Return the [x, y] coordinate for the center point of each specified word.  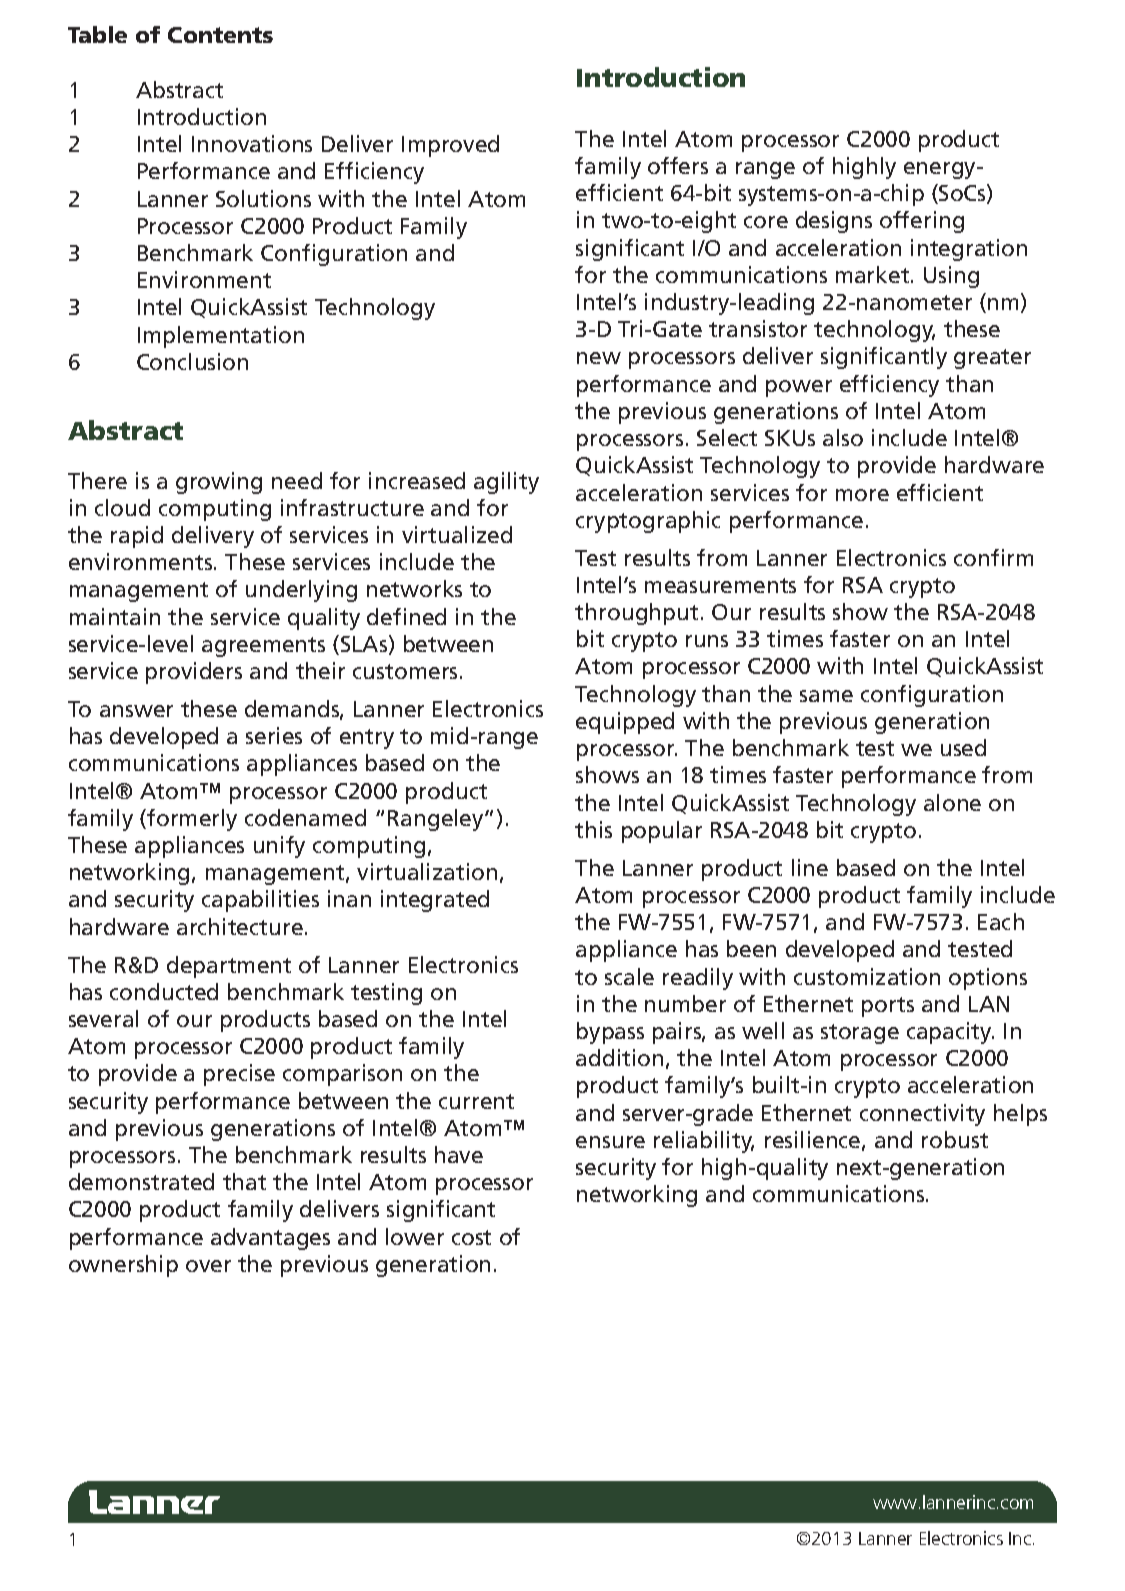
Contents [220, 35]
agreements [263, 647]
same [826, 696]
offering [922, 222]
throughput [636, 614]
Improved [450, 146]
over [208, 1266]
